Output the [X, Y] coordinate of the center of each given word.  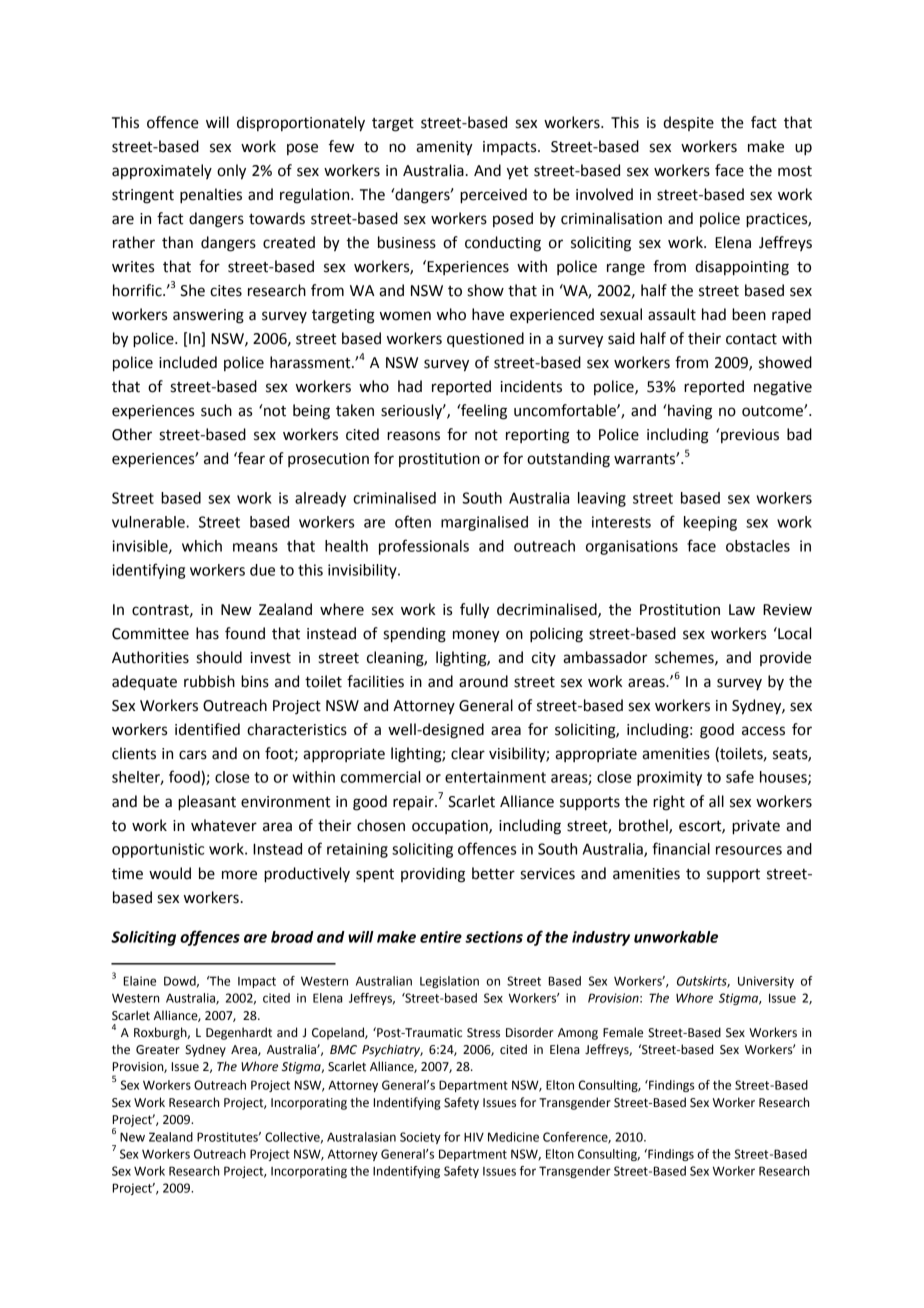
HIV [474, 1137]
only [231, 172]
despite [688, 123]
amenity [444, 148]
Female [623, 1032]
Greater [158, 1050]
